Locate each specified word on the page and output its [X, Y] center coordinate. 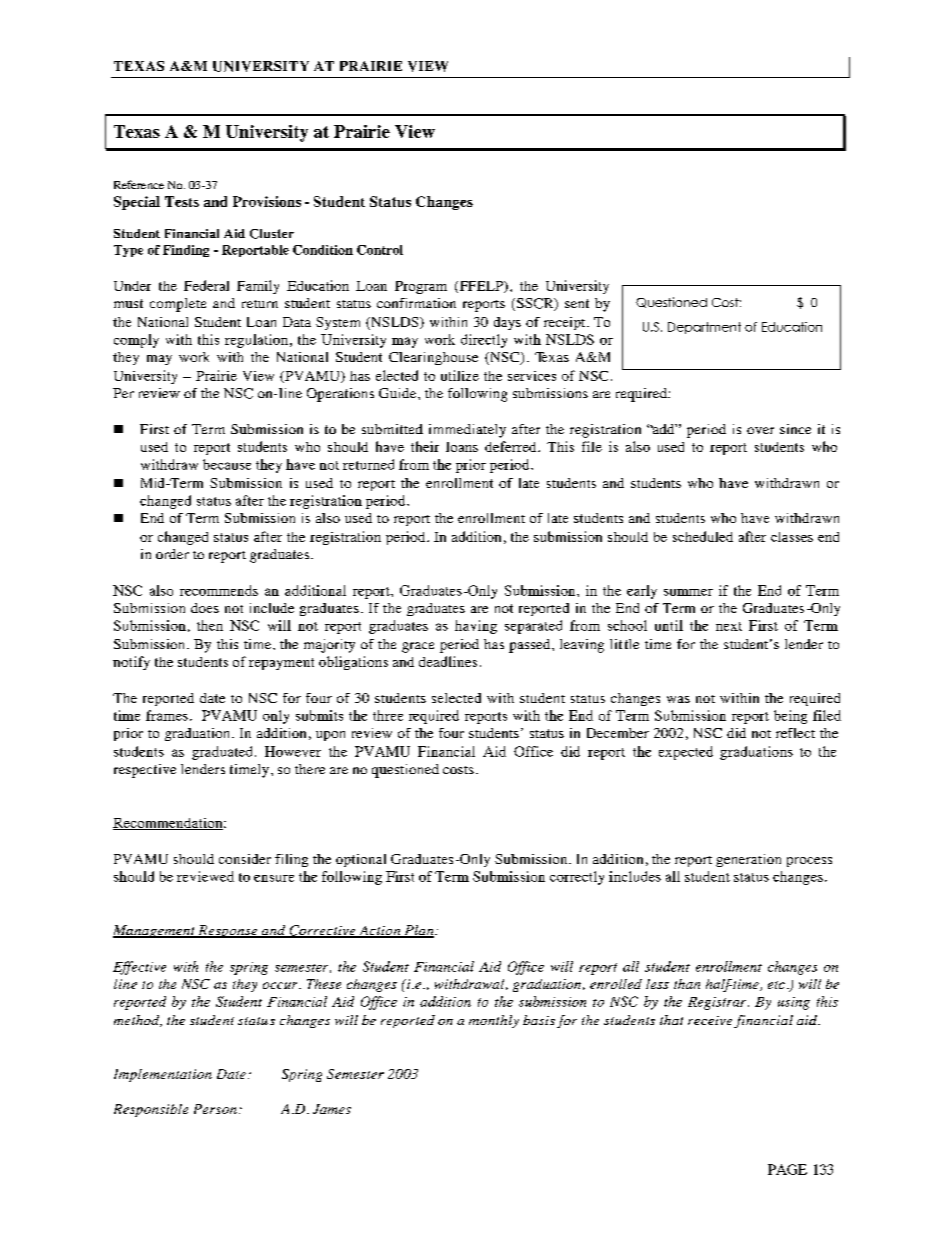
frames [167, 715]
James [332, 1109]
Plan [419, 931]
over [760, 430]
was [678, 699]
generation [748, 860]
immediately [467, 431]
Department [704, 328]
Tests [182, 201]
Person [215, 1109]
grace [418, 647]
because [227, 464]
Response [228, 931]
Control [380, 250]
